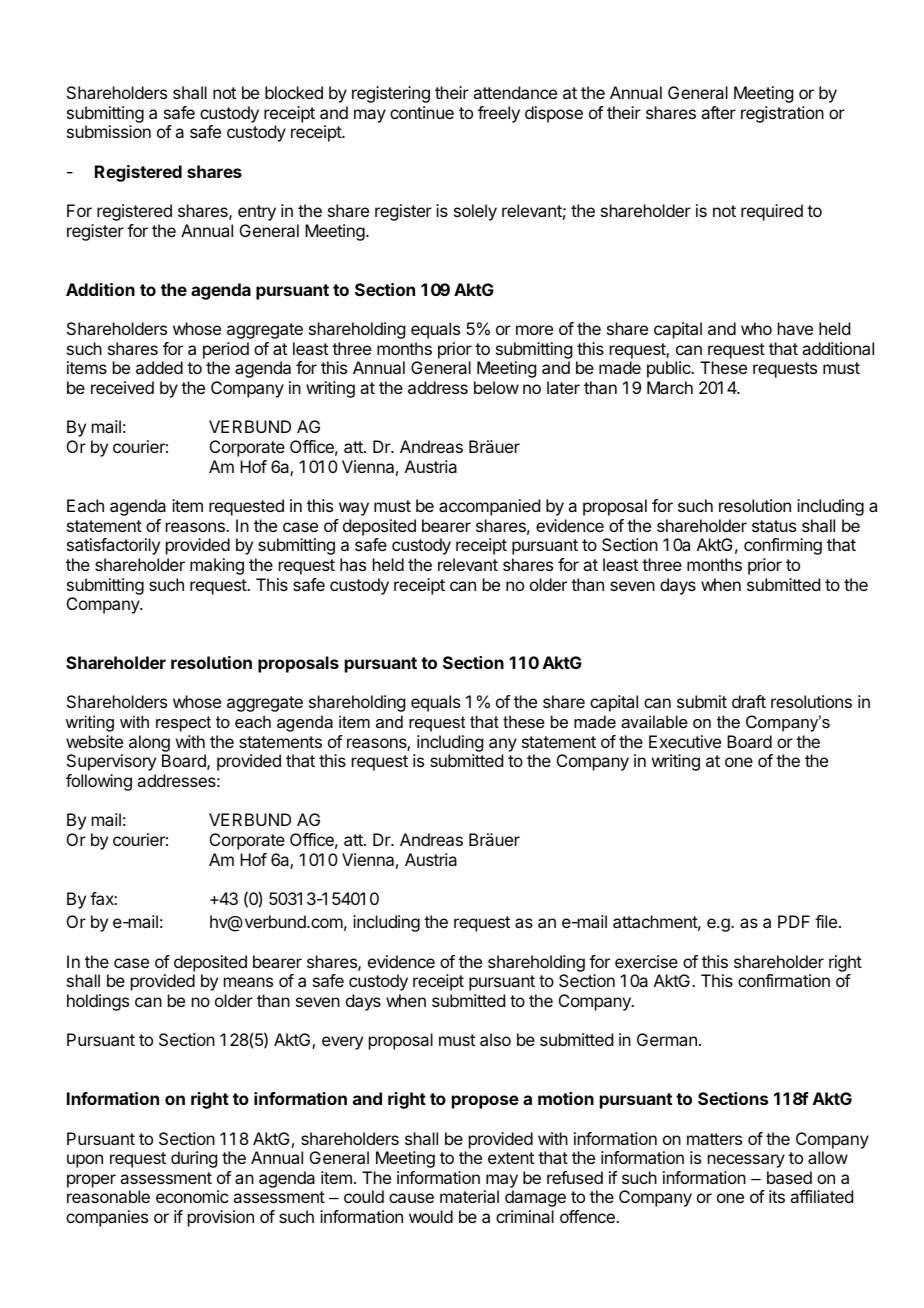 This image has height=1308, width=924. Describe the element at coordinates (109, 131) in the image. I see `submission` at that location.
